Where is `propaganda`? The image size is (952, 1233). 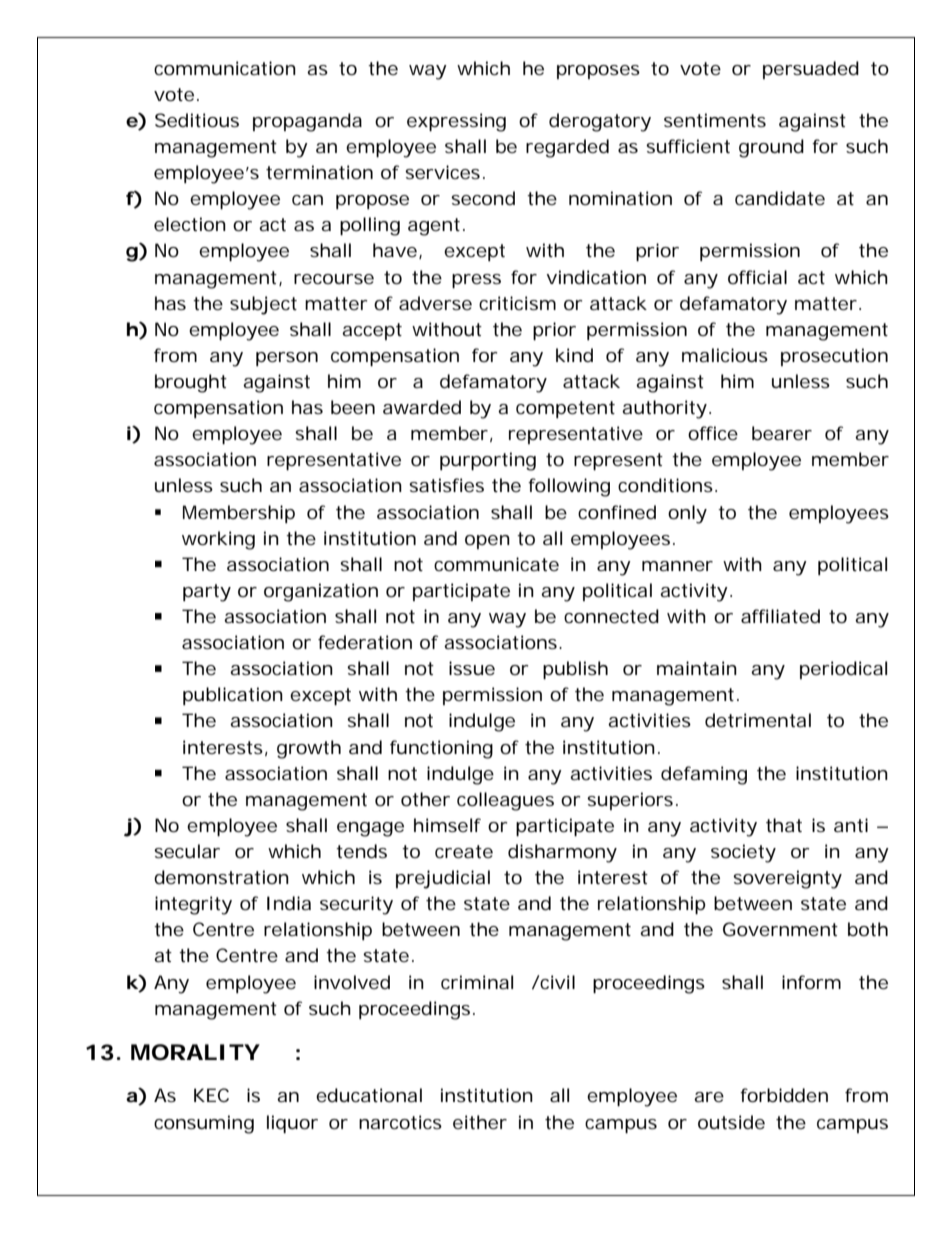 propaganda is located at coordinates (307, 122).
